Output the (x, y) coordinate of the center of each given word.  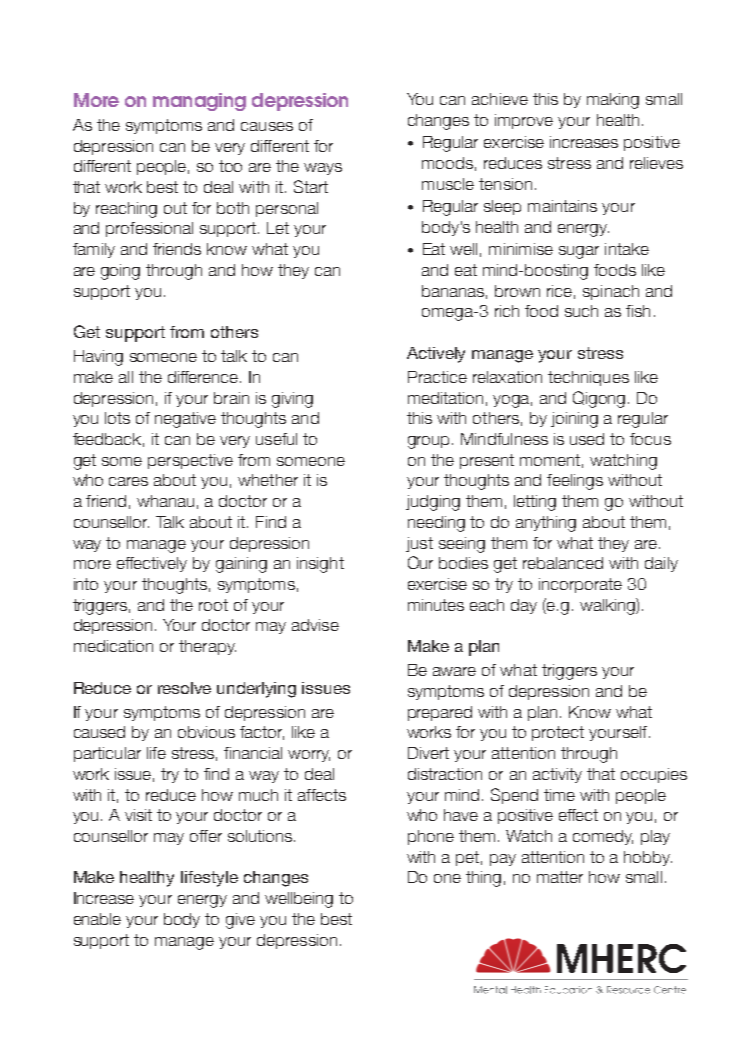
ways (323, 169)
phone (431, 837)
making (613, 101)
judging (433, 503)
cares (128, 481)
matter (560, 877)
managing (199, 102)
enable (97, 919)
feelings (575, 482)
